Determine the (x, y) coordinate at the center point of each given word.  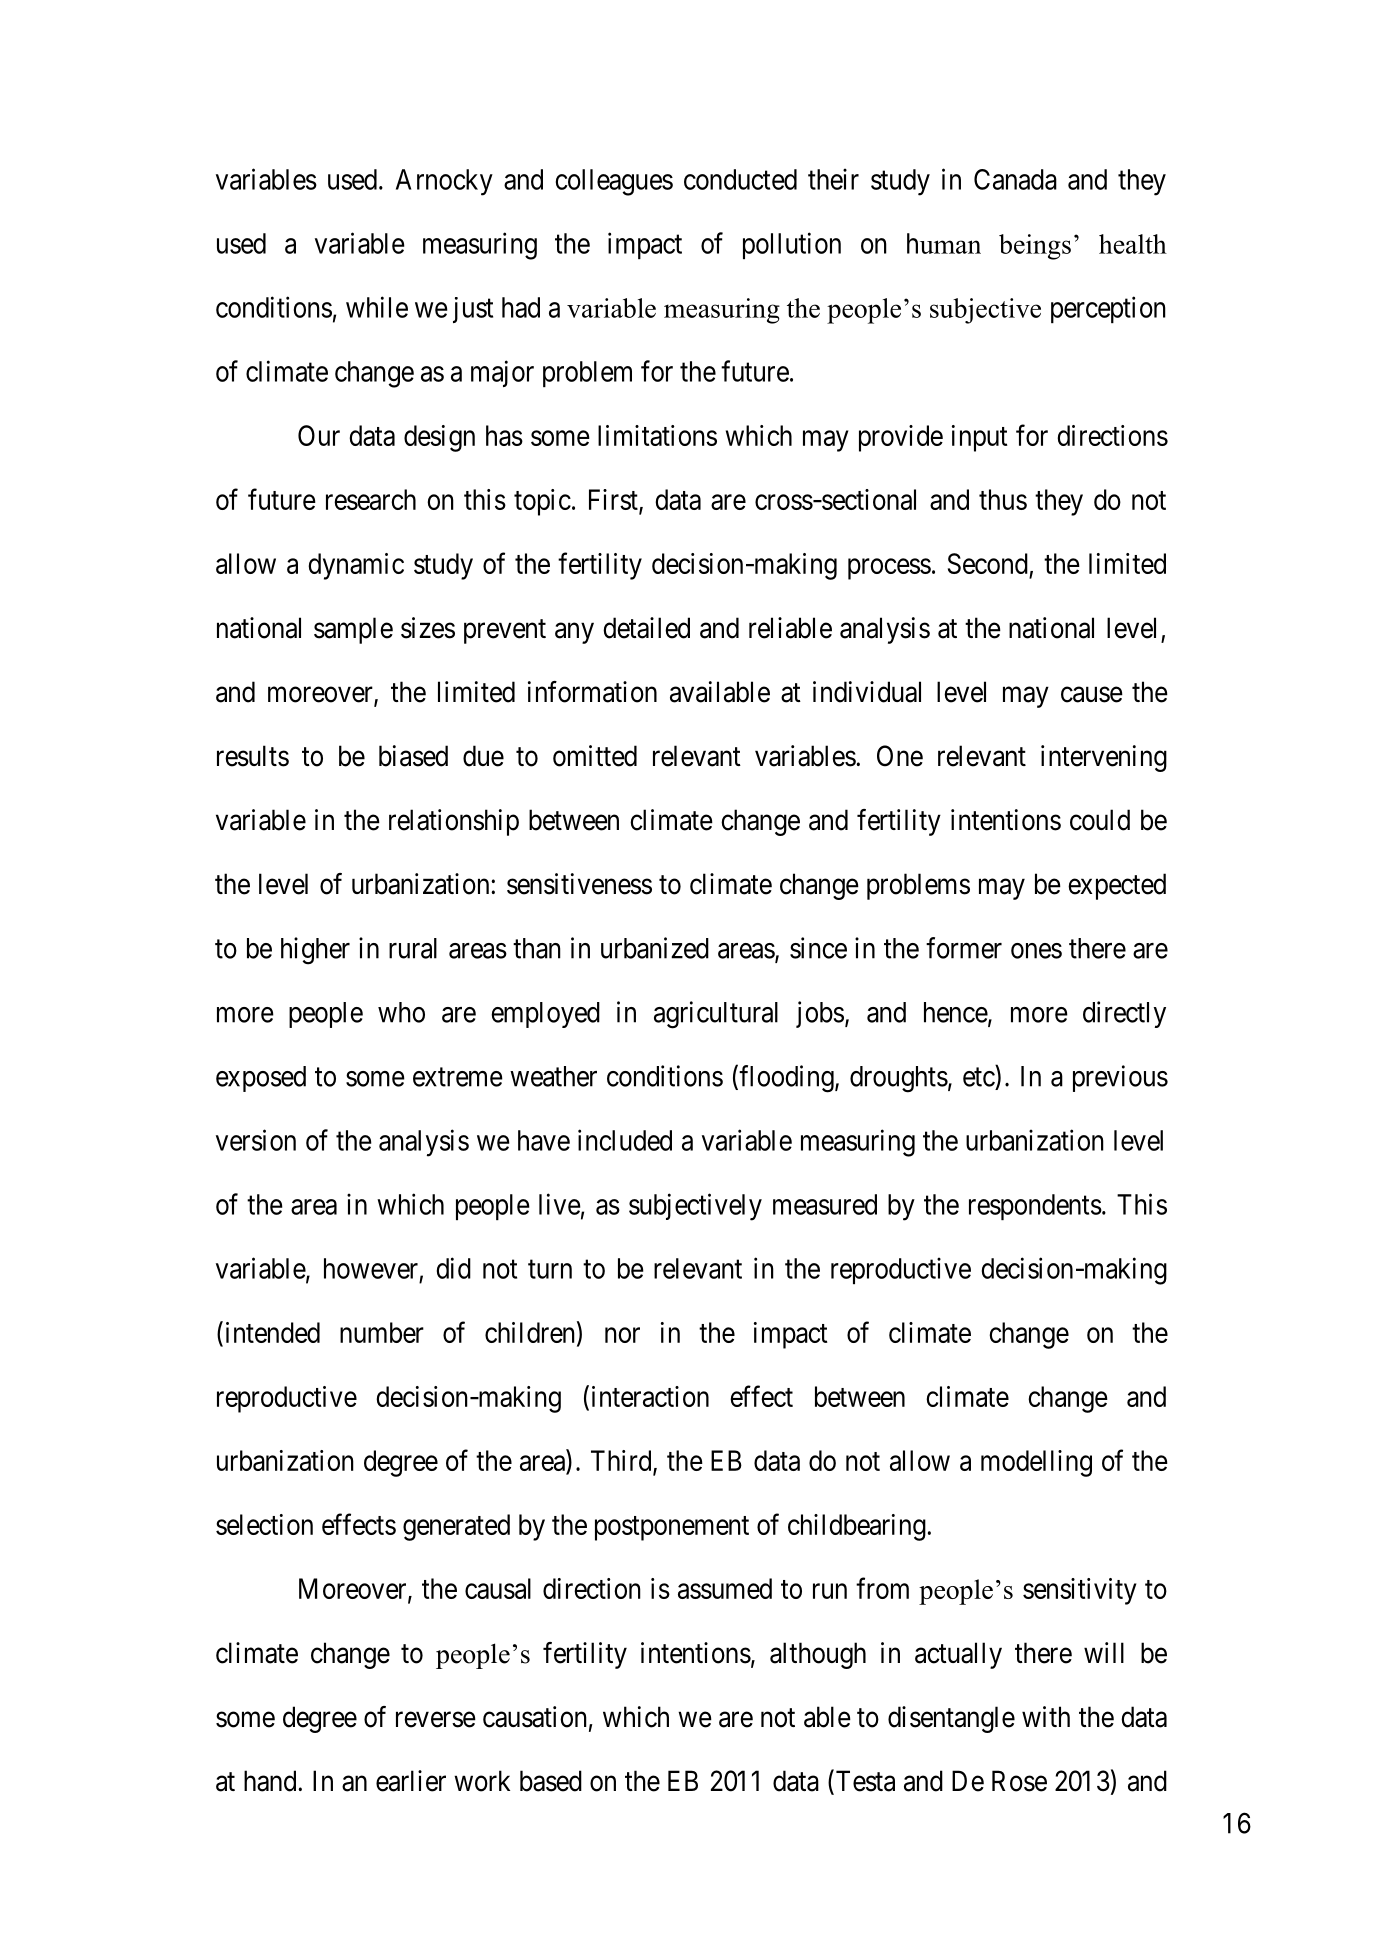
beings (1035, 247)
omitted (595, 756)
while (377, 307)
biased (413, 756)
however (371, 1268)
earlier (411, 1781)
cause (1092, 695)
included (625, 1140)
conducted (740, 179)
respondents (1035, 1207)
